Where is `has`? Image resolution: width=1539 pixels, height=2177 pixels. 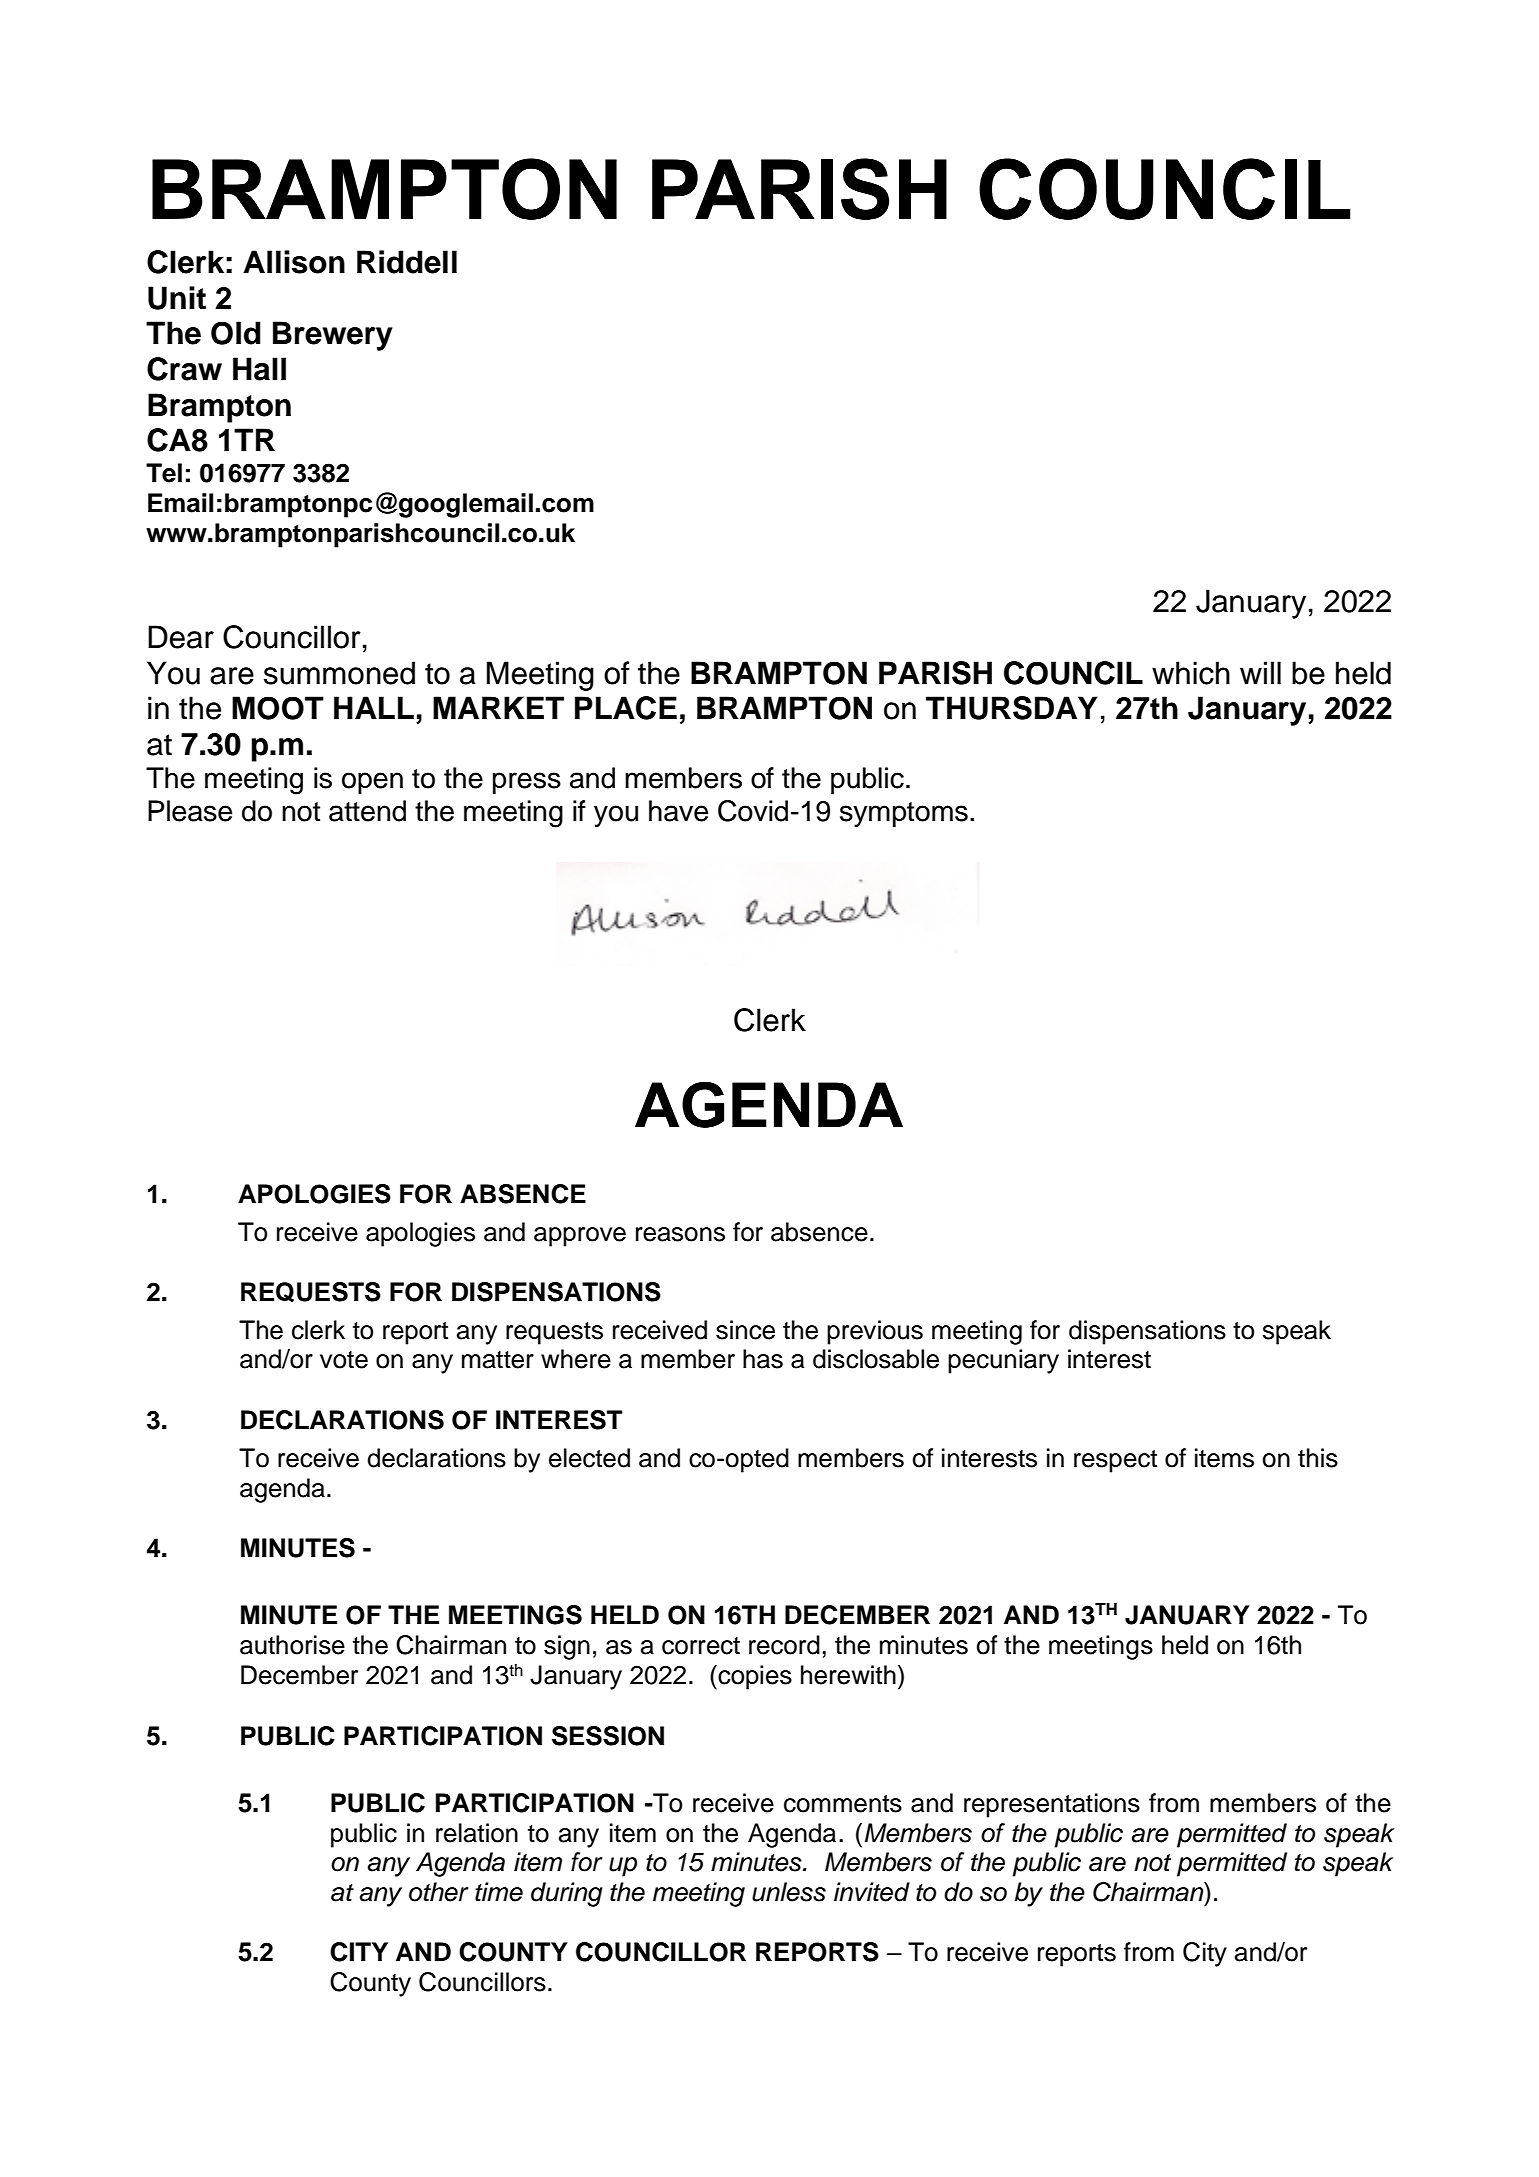 has is located at coordinates (763, 1359).
